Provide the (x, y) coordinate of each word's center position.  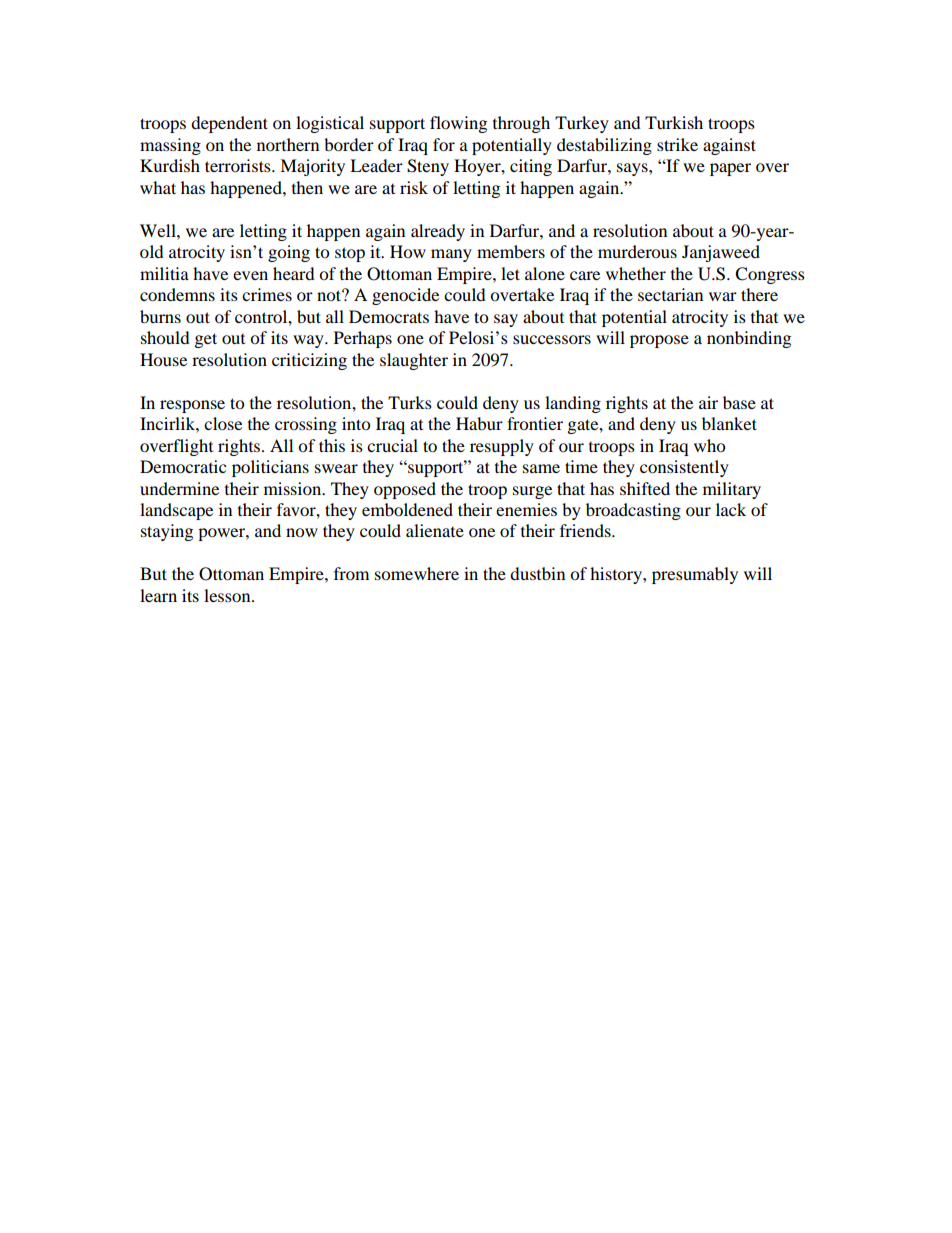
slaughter (414, 361)
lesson (228, 595)
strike (677, 144)
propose (659, 341)
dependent (229, 124)
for (444, 144)
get (206, 340)
